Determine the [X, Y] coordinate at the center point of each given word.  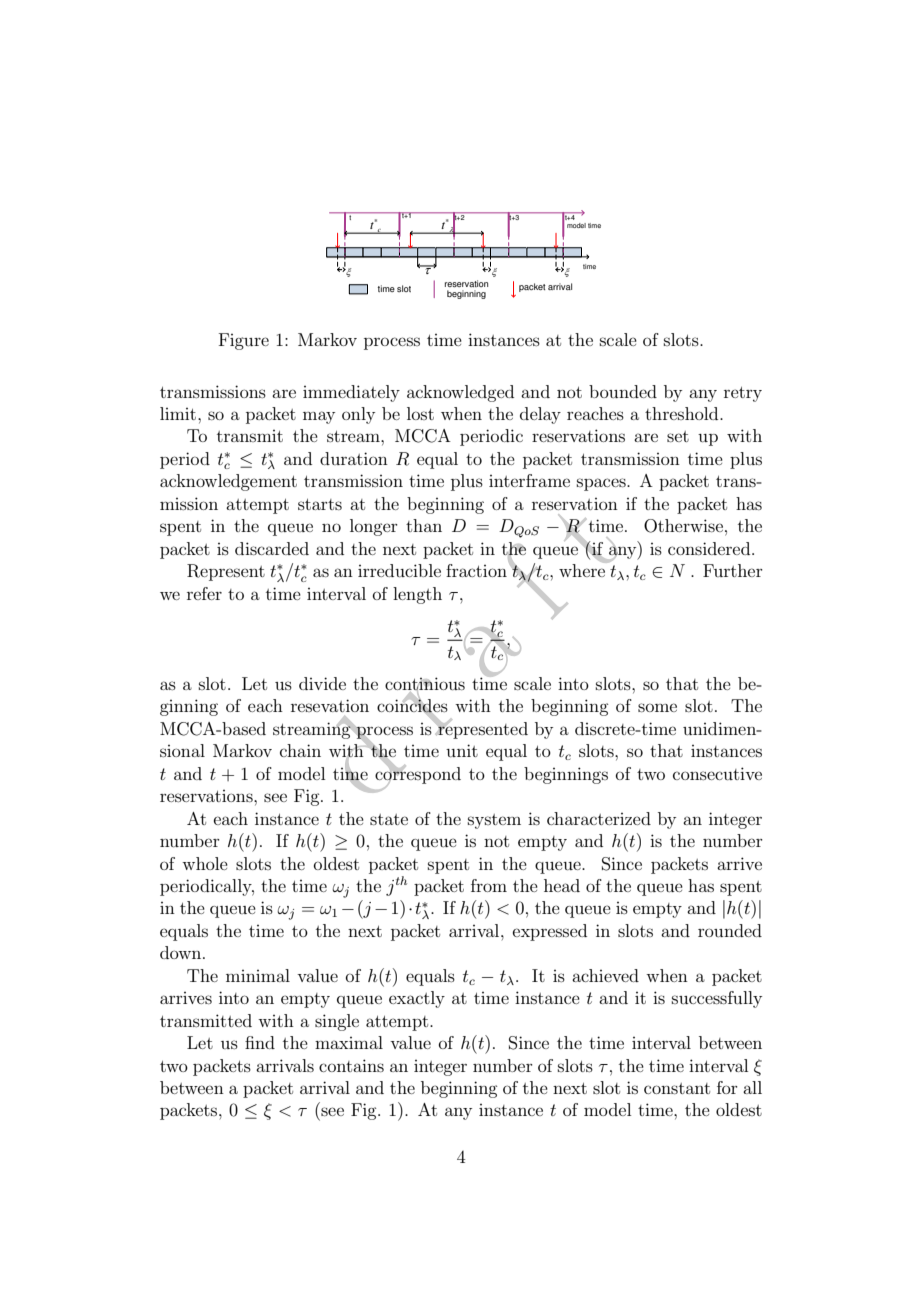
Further [733, 570]
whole [205, 863]
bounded [623, 391]
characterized [599, 818]
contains [351, 1065]
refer [204, 593]
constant [677, 1088]
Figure [244, 341]
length [417, 595]
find [260, 1042]
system [494, 821]
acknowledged [460, 393]
